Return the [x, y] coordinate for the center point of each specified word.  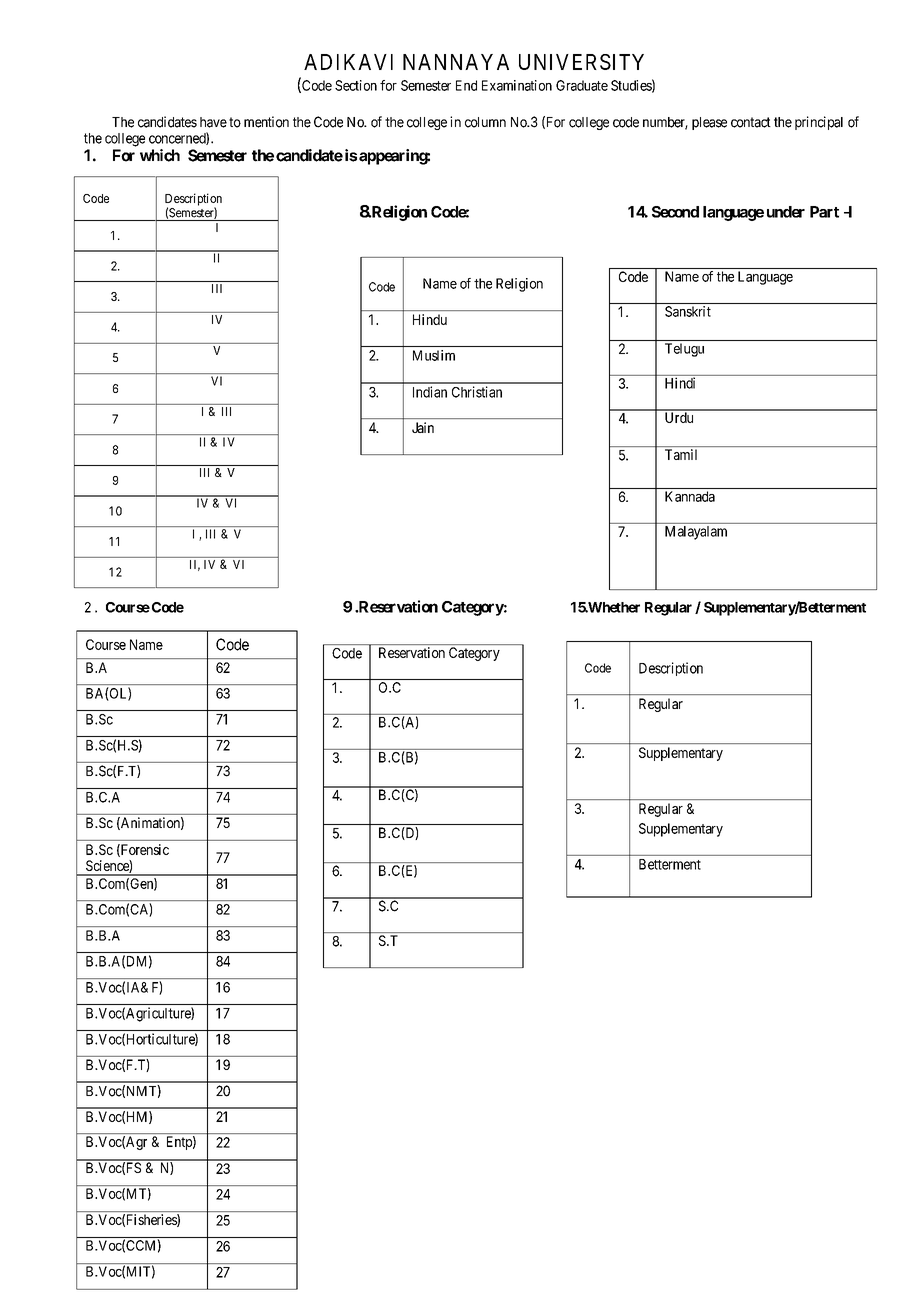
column [485, 122]
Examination [517, 85]
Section [356, 85]
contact [751, 122]
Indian [430, 392]
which [160, 155]
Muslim [434, 355]
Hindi [680, 383]
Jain [423, 427]
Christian [477, 392]
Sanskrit [688, 311]
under [786, 212]
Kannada [690, 496]
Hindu [430, 319]
